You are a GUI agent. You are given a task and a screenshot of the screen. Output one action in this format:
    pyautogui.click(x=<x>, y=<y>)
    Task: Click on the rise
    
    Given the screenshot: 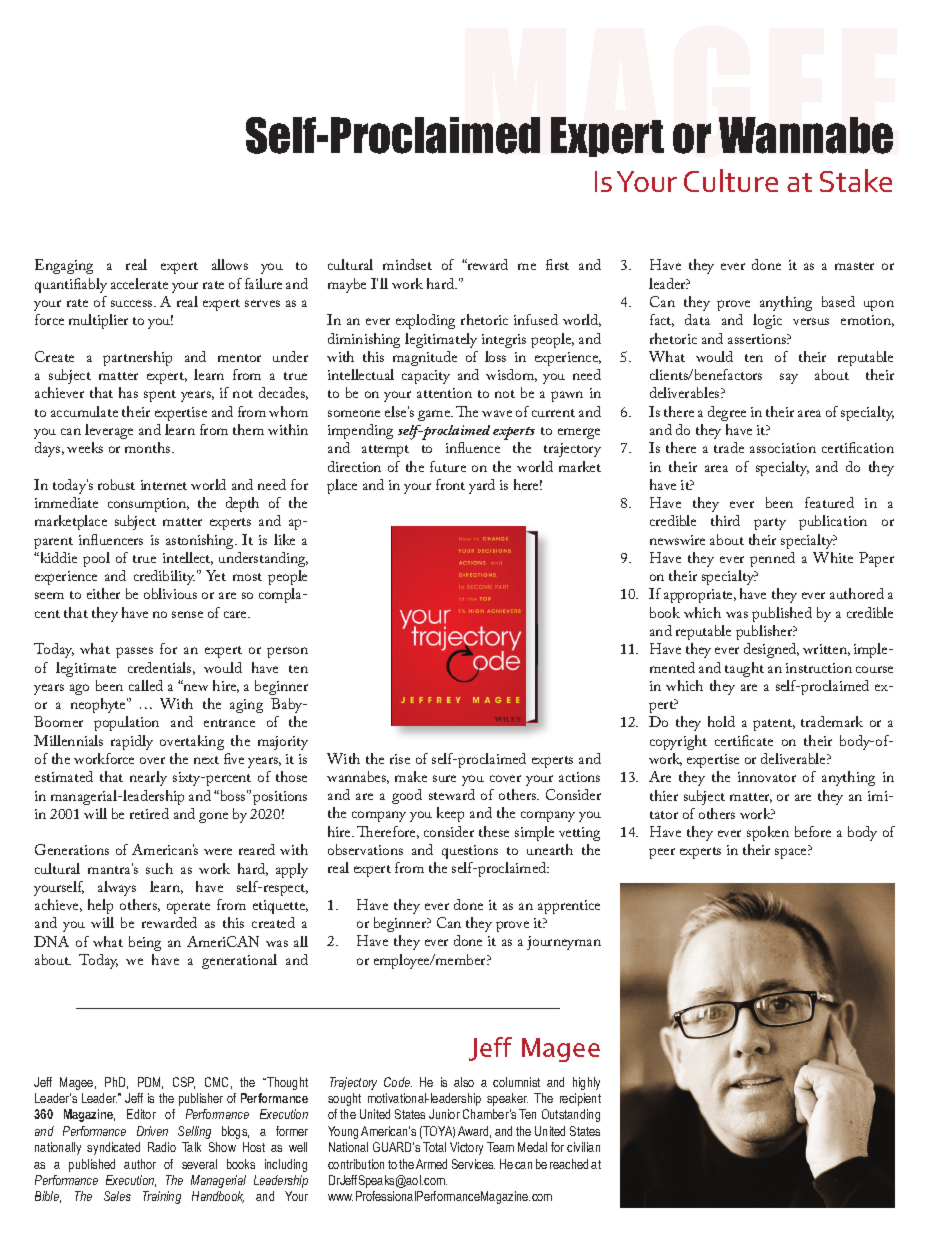 What is the action you would take?
    pyautogui.click(x=400, y=759)
